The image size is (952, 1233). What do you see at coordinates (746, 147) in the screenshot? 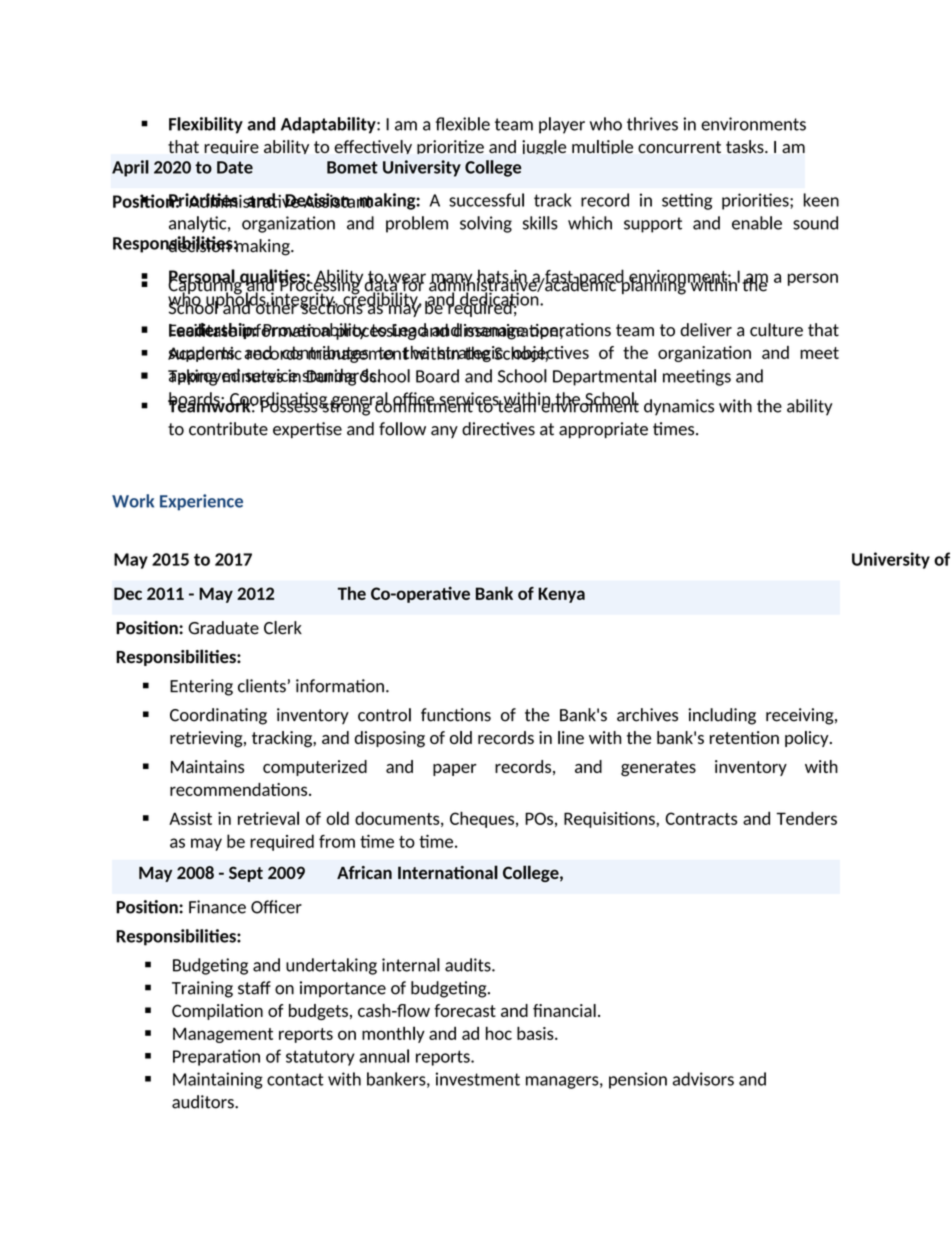
I see `tasks` at bounding box center [746, 147].
